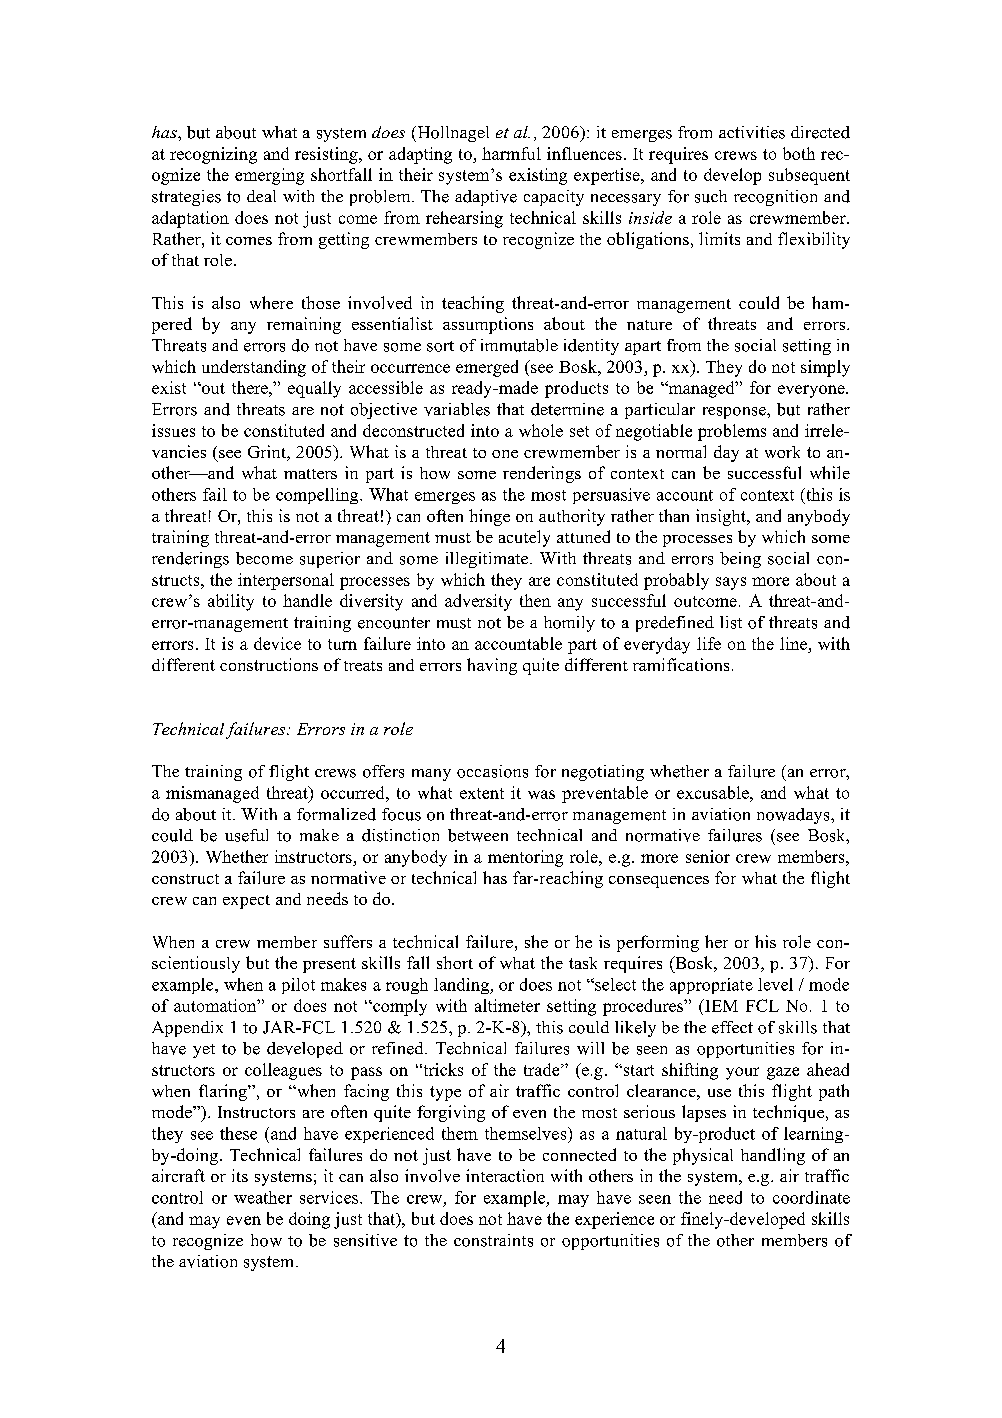 The height and width of the page is (1418, 1002). I want to click on activities, so click(752, 132).
